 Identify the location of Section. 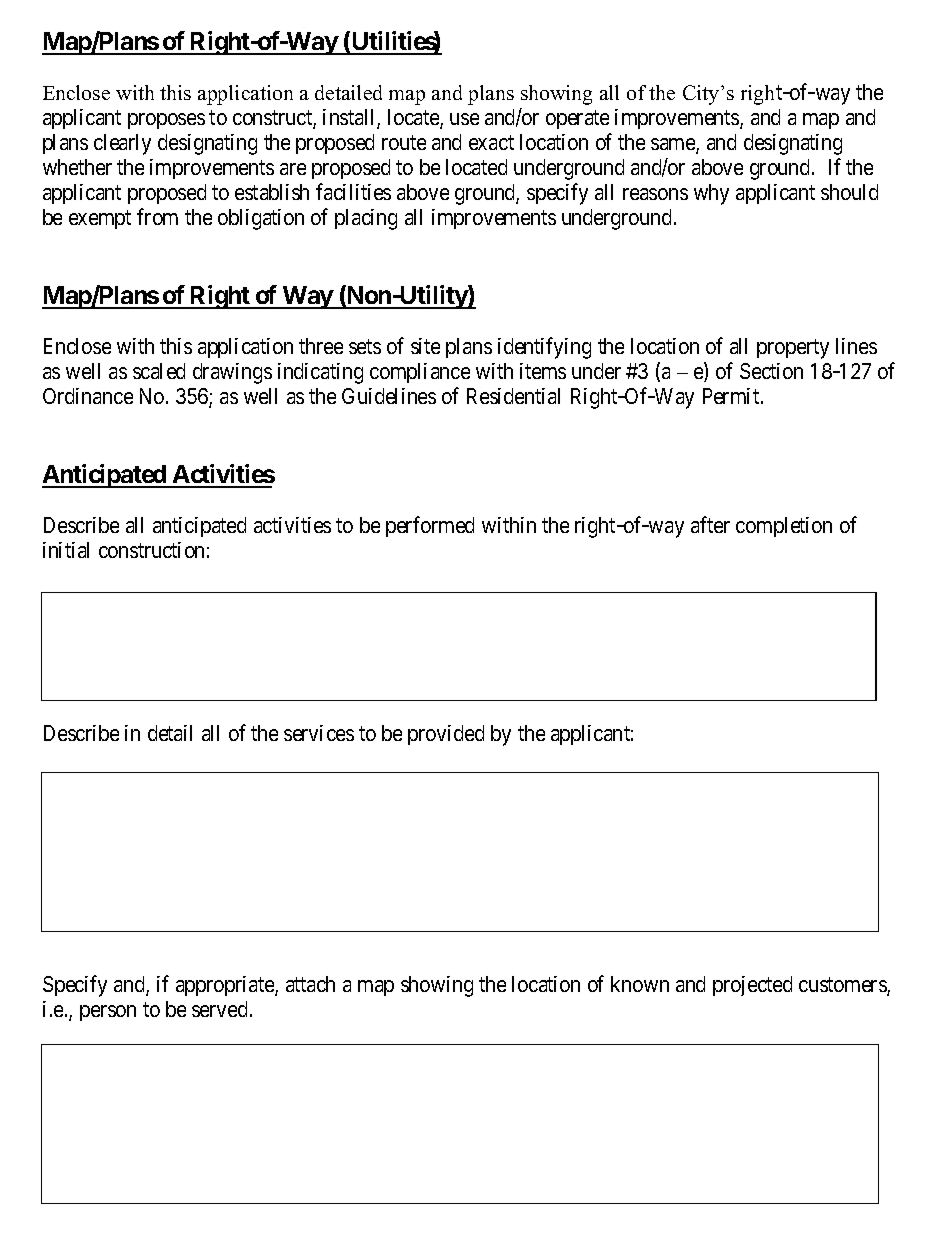
(771, 371).
